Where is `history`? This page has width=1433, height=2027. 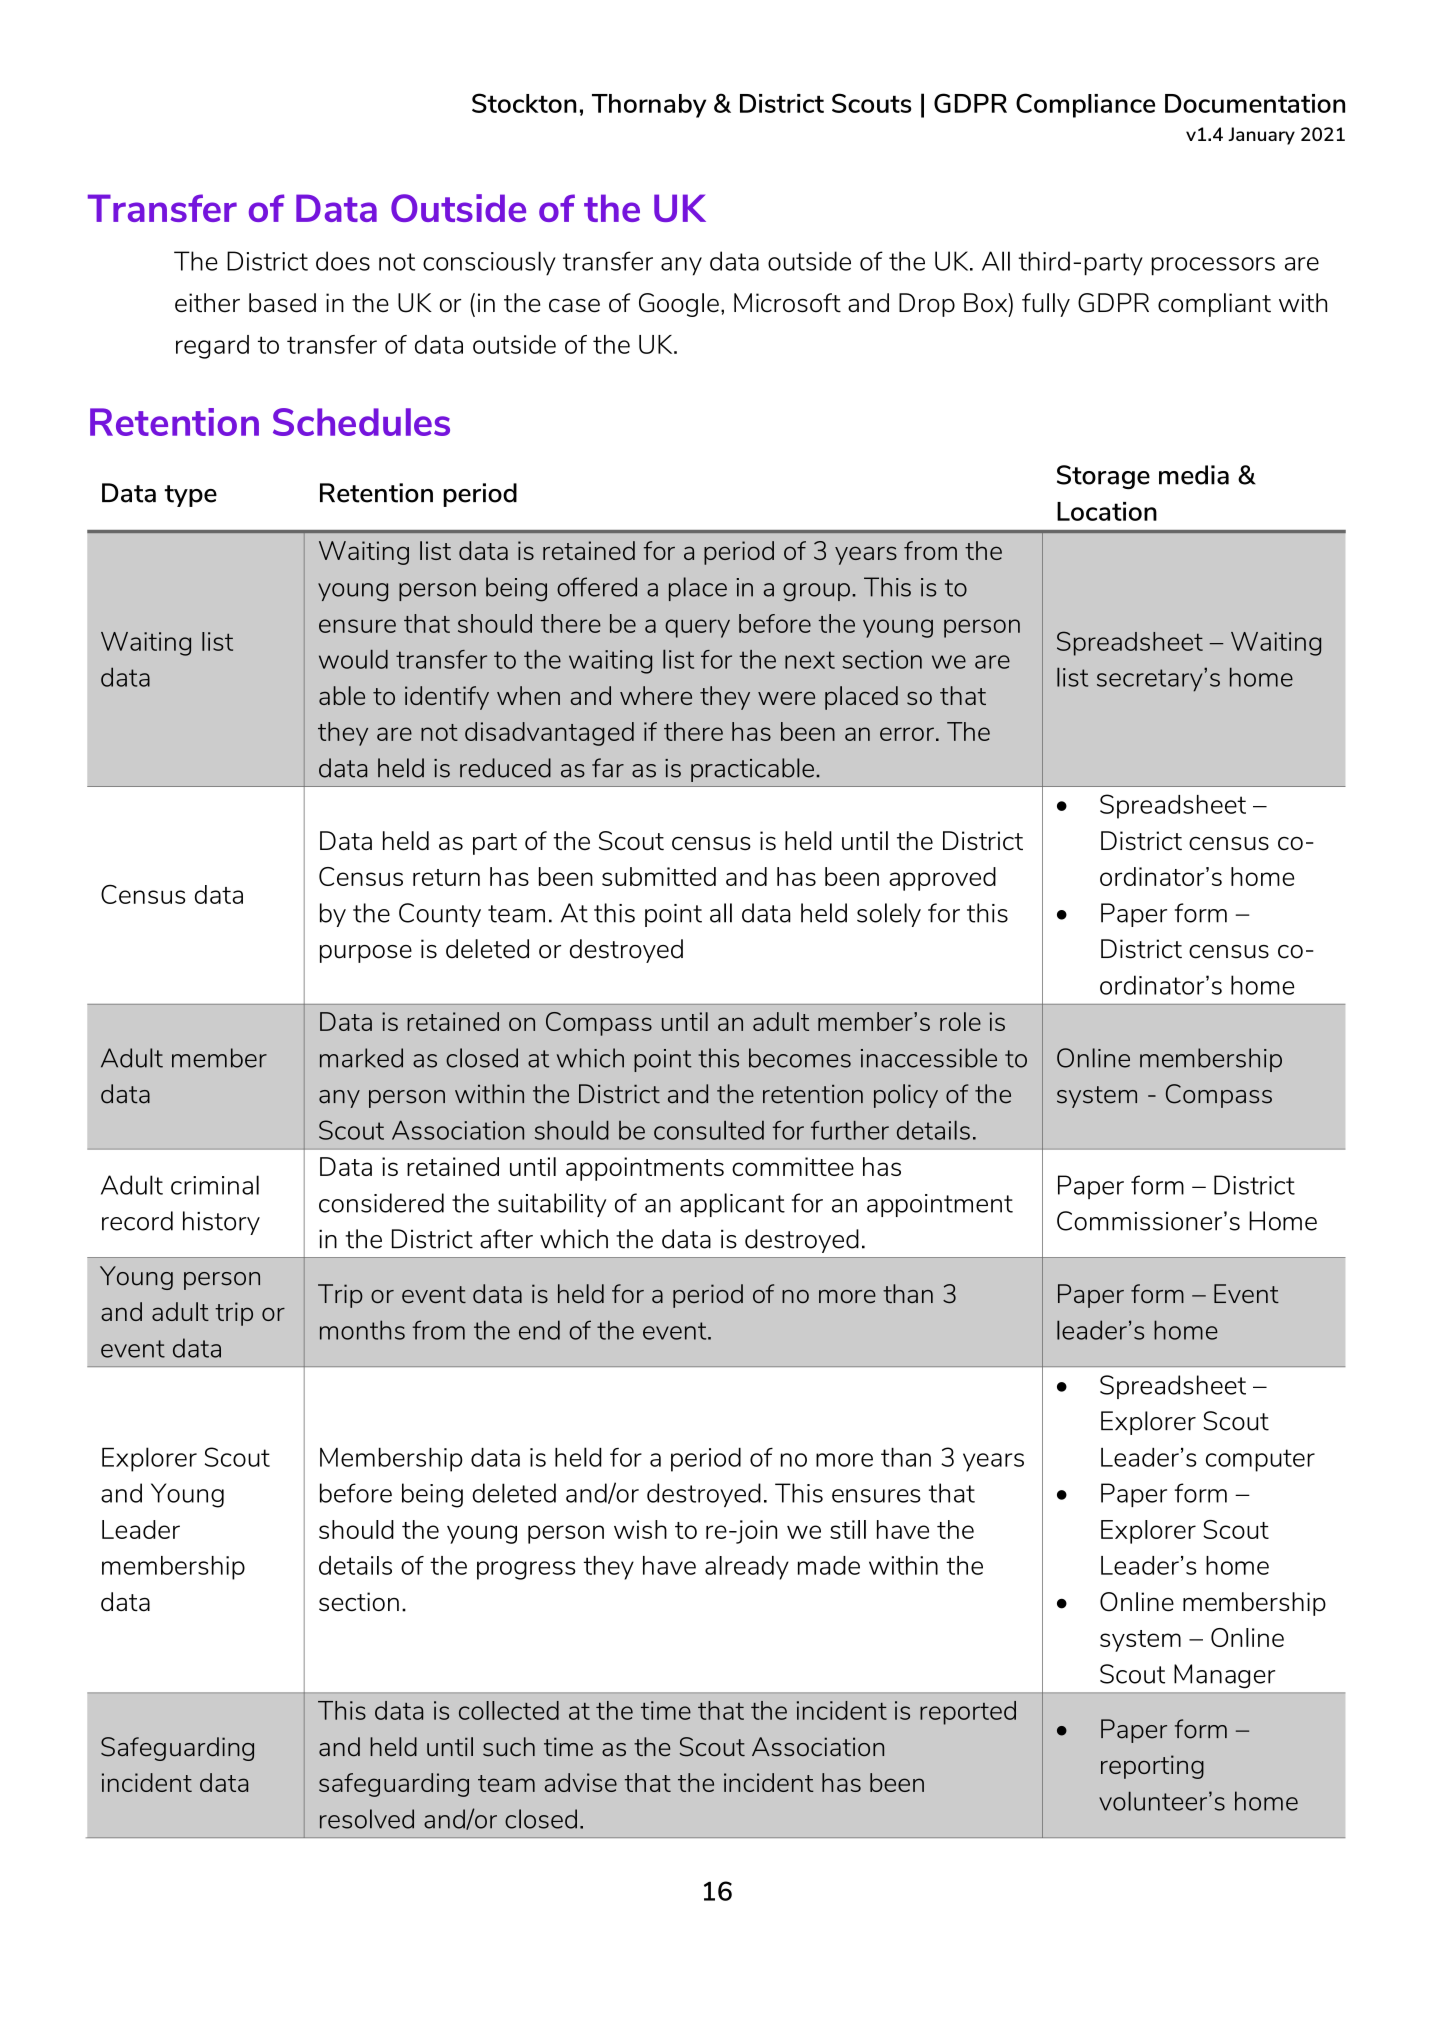
history is located at coordinates (221, 1223).
